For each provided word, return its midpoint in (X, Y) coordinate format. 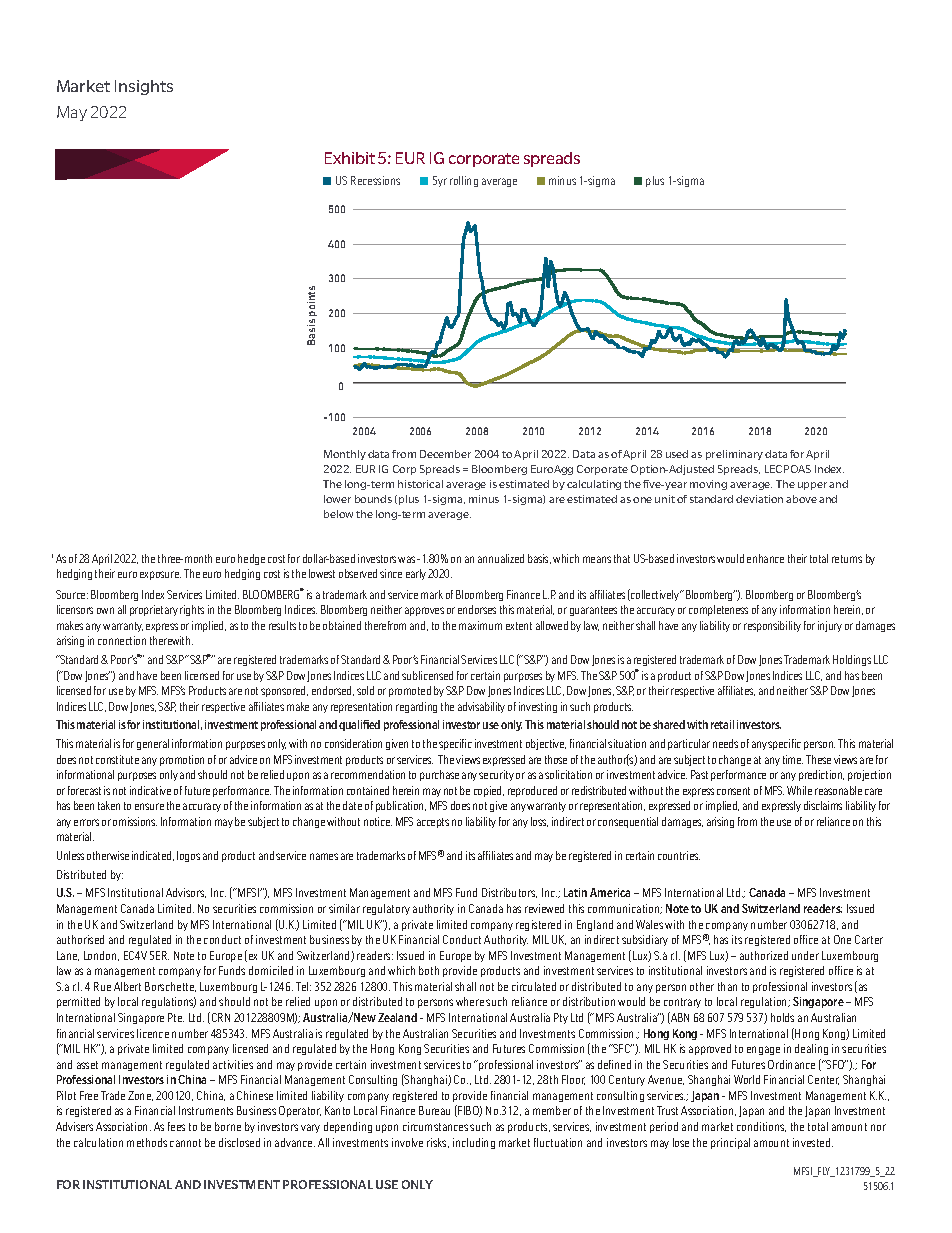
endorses (477, 609)
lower (337, 499)
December (445, 454)
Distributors (509, 893)
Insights (144, 87)
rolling (464, 181)
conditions (761, 1127)
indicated (153, 856)
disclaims (823, 805)
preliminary (734, 455)
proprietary (154, 610)
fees (176, 1126)
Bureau (434, 1110)
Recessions (375, 180)
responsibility (772, 626)
